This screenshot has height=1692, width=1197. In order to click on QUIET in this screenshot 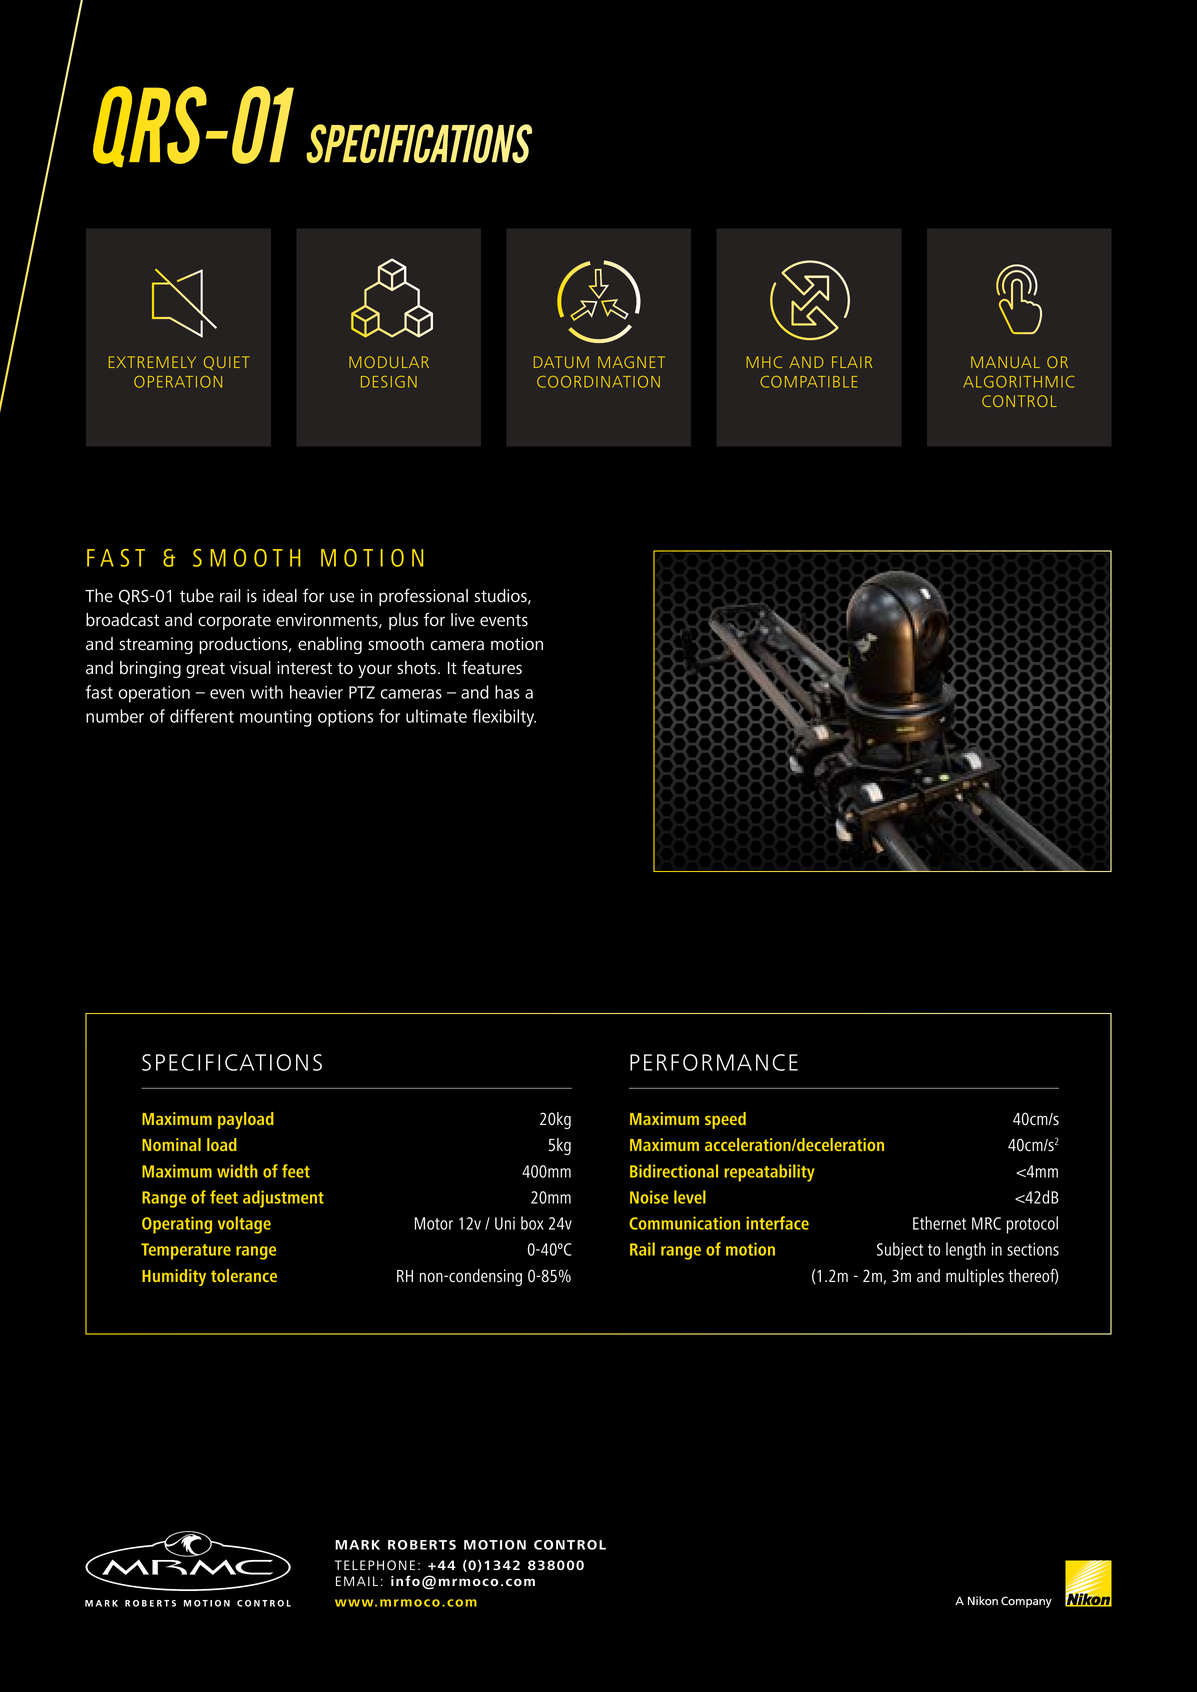, I will do `click(226, 363)`.
